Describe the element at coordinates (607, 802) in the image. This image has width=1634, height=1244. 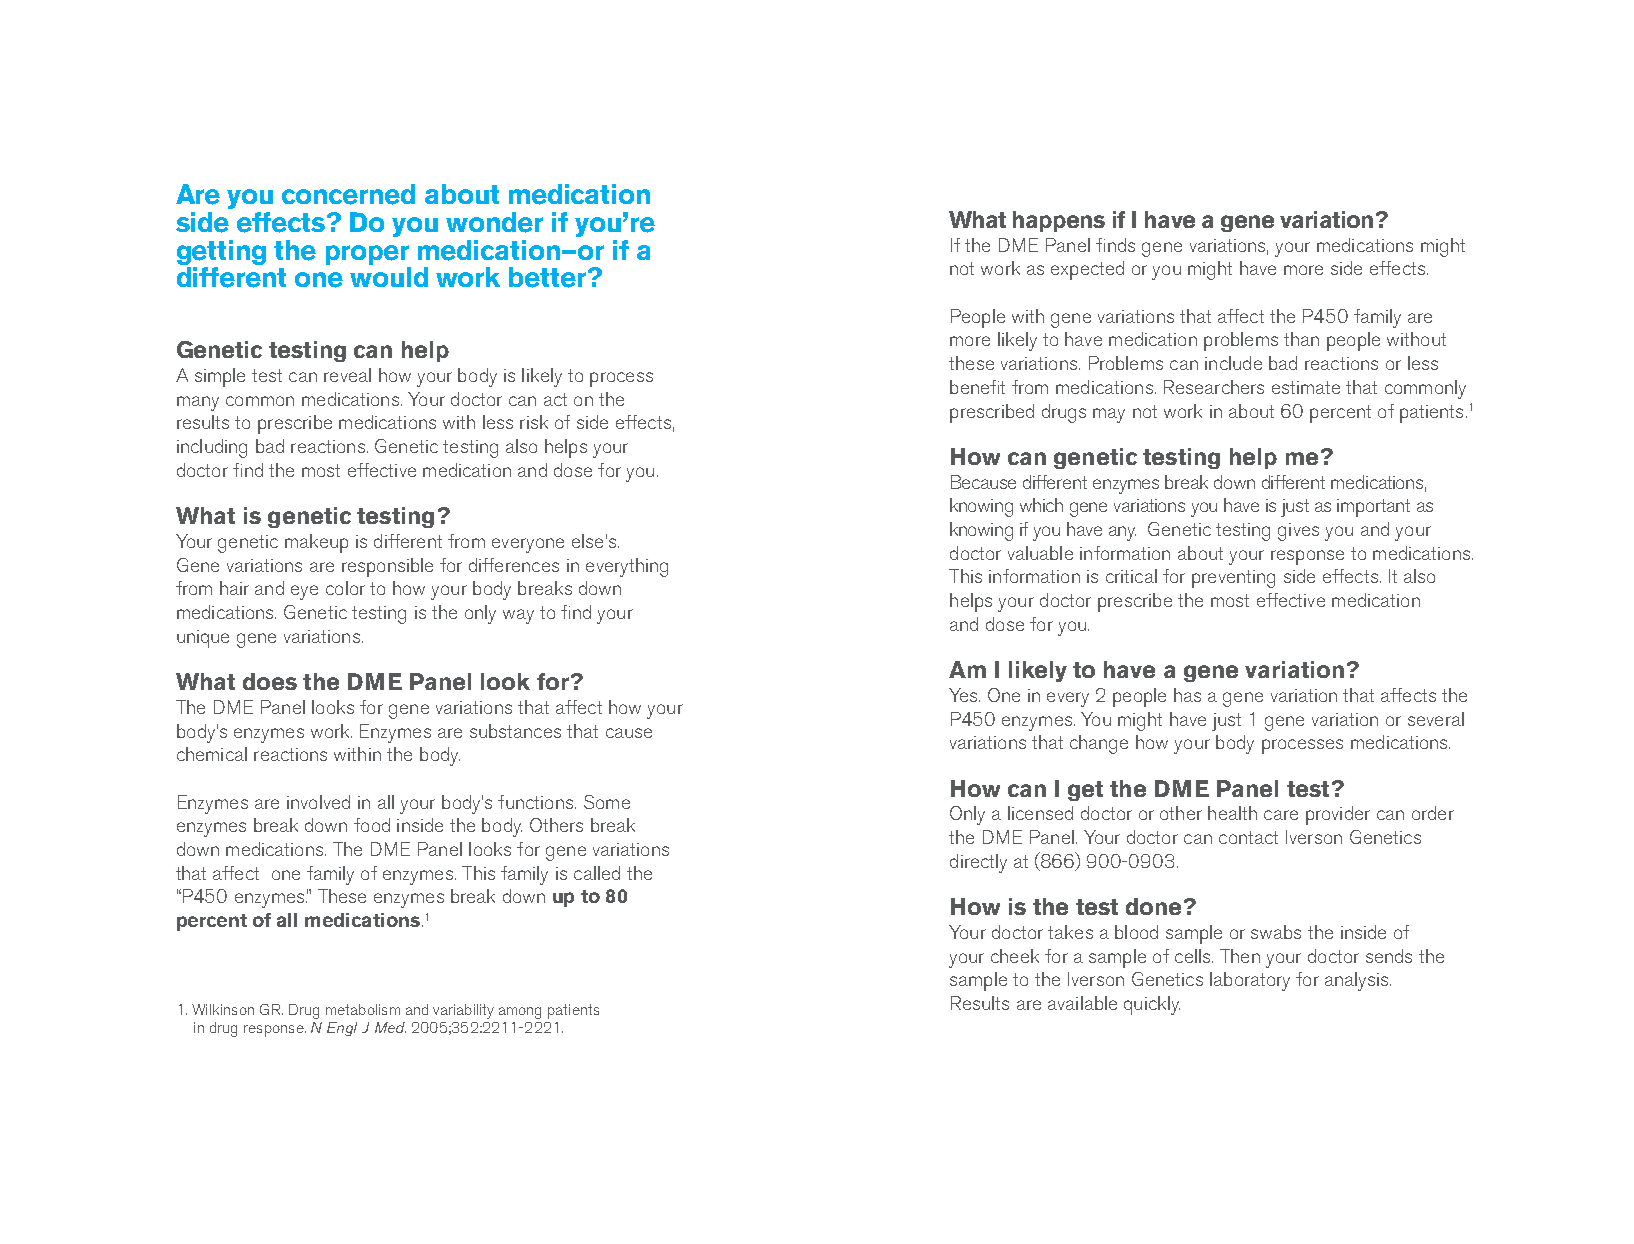
I see `Some` at that location.
